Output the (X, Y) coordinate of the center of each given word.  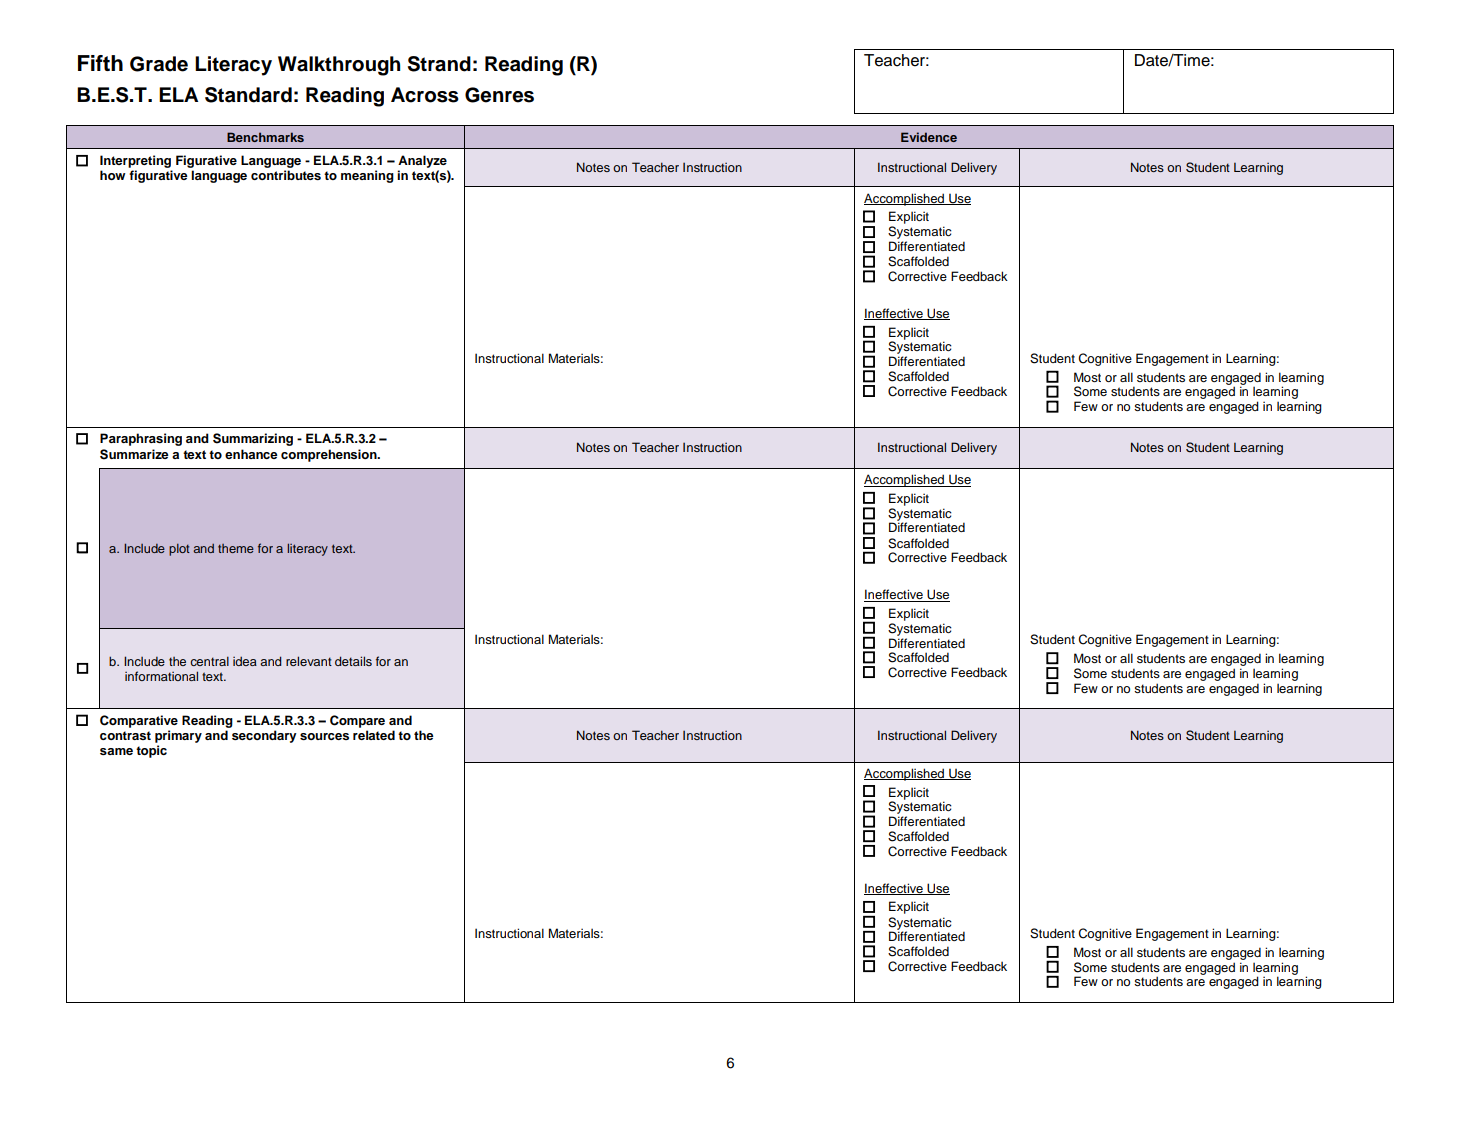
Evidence (929, 137)
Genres (499, 95)
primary (178, 736)
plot (179, 550)
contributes (286, 175)
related (374, 735)
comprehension (330, 455)
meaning (367, 176)
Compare (357, 721)
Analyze (422, 161)
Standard (248, 95)
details (353, 661)
